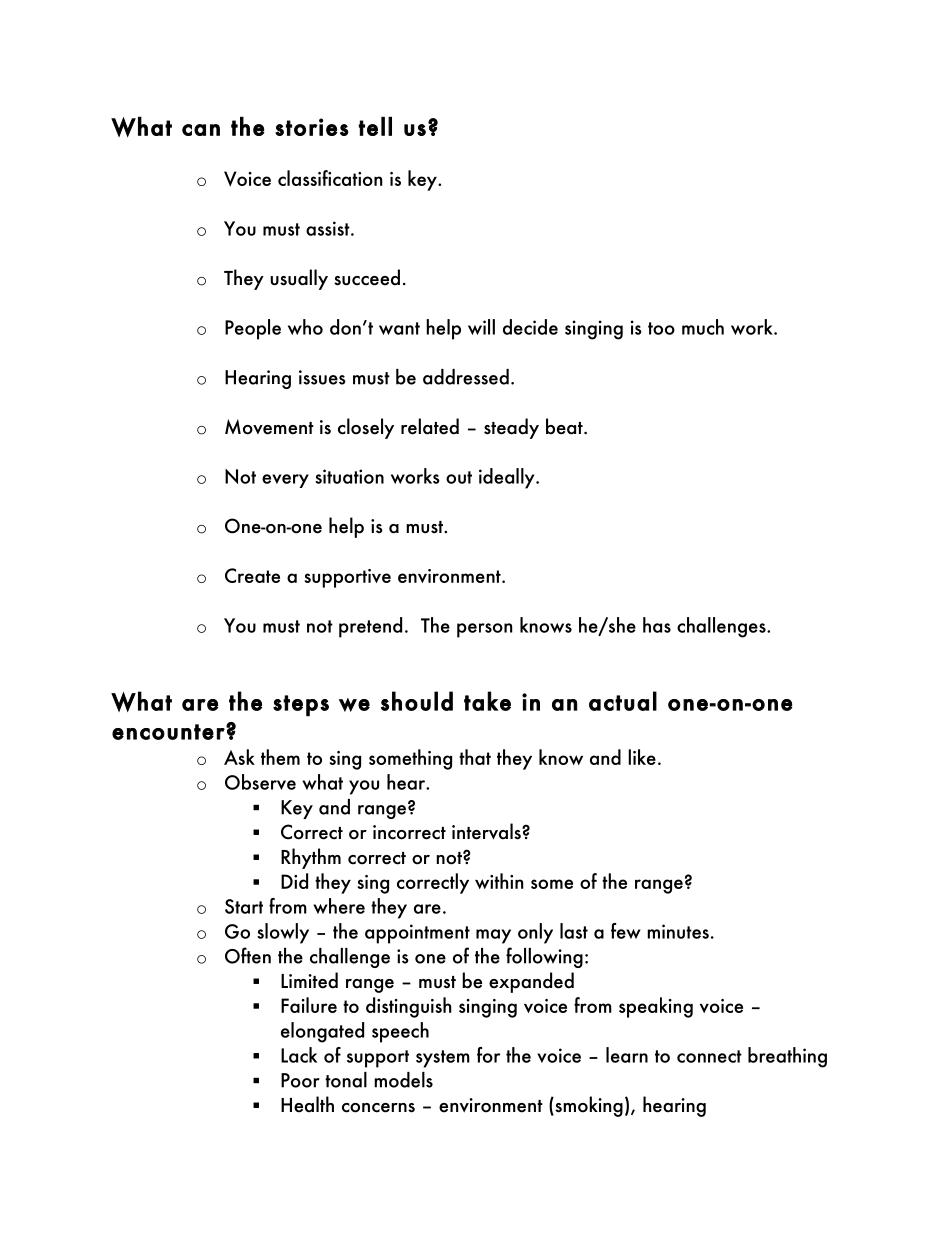  I want to click on will, so click(481, 327).
